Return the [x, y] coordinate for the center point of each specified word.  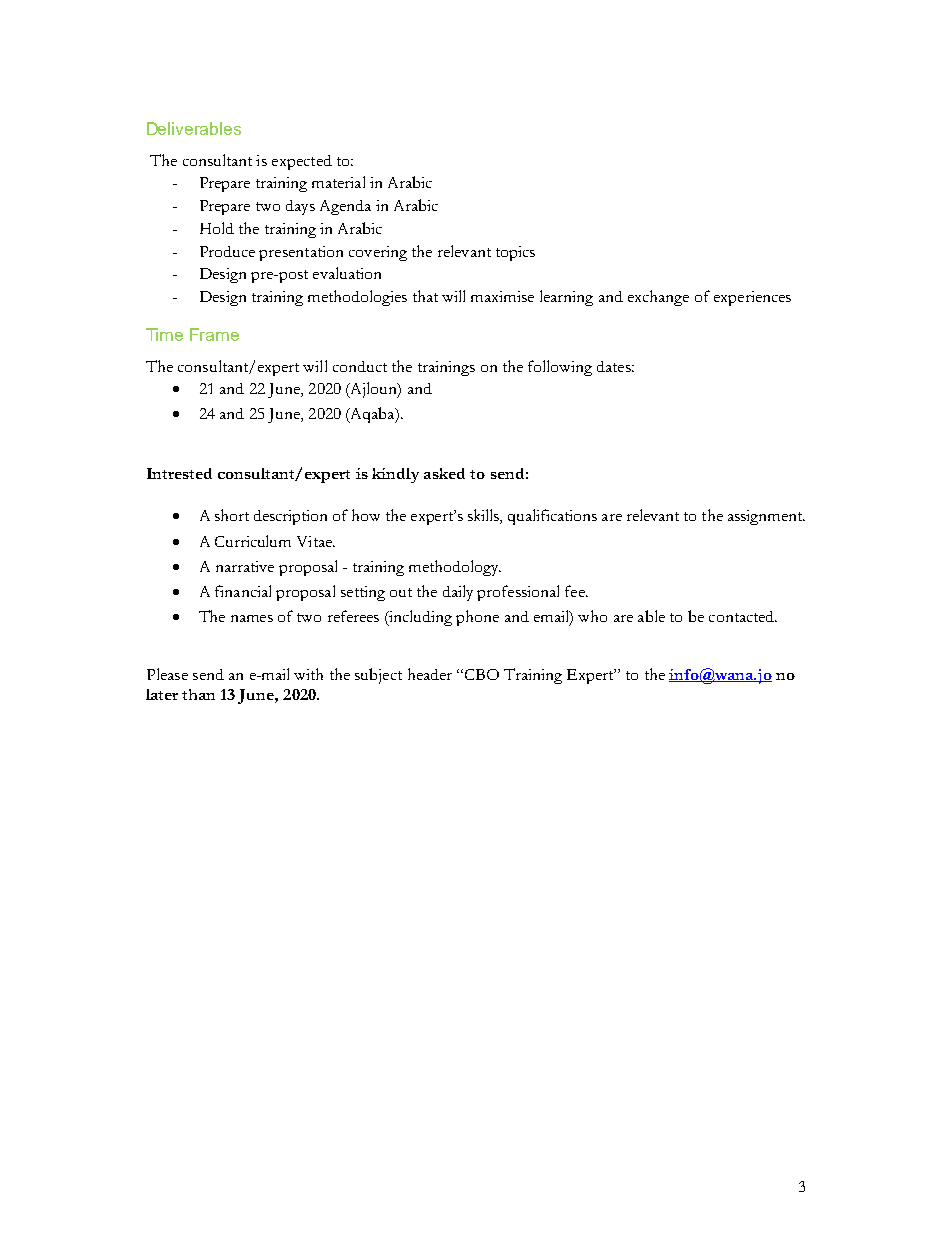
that [425, 296]
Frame [214, 334]
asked [444, 473]
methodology [455, 568]
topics [515, 253]
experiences [752, 298]
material [338, 182]
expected [302, 162]
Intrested [179, 473]
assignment [766, 517]
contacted [743, 616]
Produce [227, 251]
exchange [658, 298]
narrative [245, 566]
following [560, 368]
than [198, 694]
